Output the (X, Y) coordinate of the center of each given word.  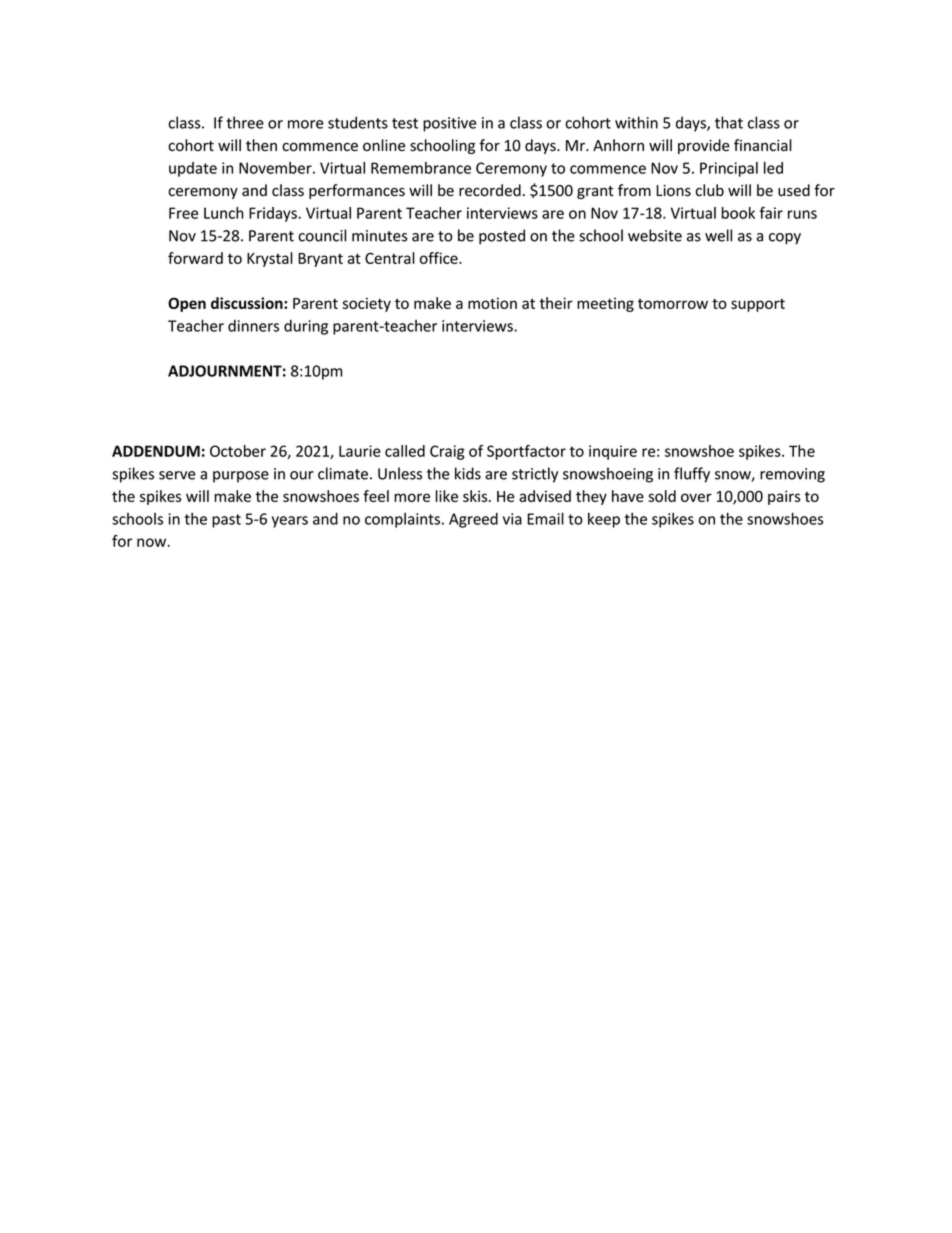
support (758, 305)
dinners (253, 325)
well (718, 235)
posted (502, 237)
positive (449, 124)
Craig (447, 452)
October (238, 451)
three (245, 122)
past (226, 521)
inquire (613, 452)
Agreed (473, 520)
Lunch (223, 213)
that (729, 122)
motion (492, 303)
